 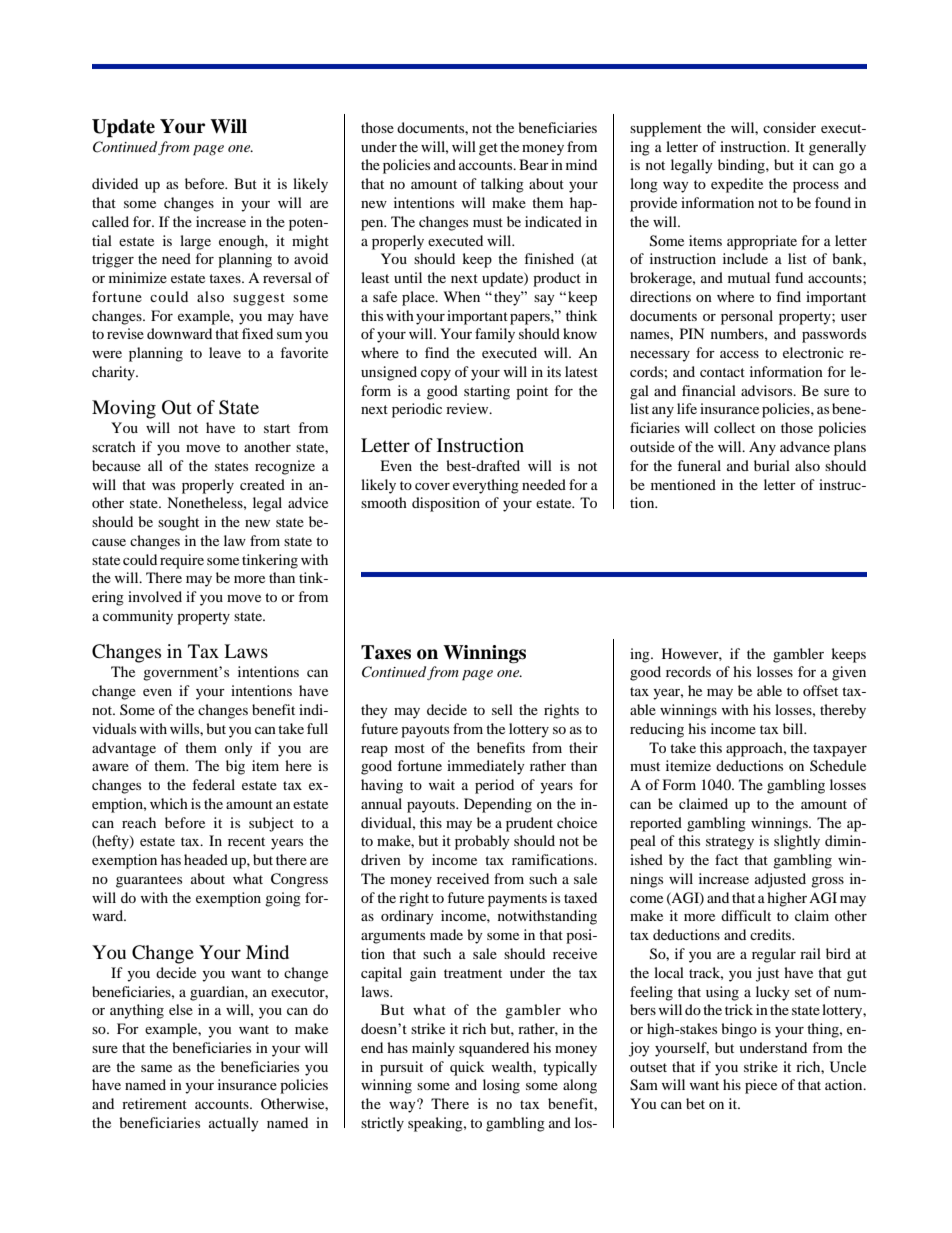 What do you see at coordinates (849, 673) in the page?
I see `given` at bounding box center [849, 673].
